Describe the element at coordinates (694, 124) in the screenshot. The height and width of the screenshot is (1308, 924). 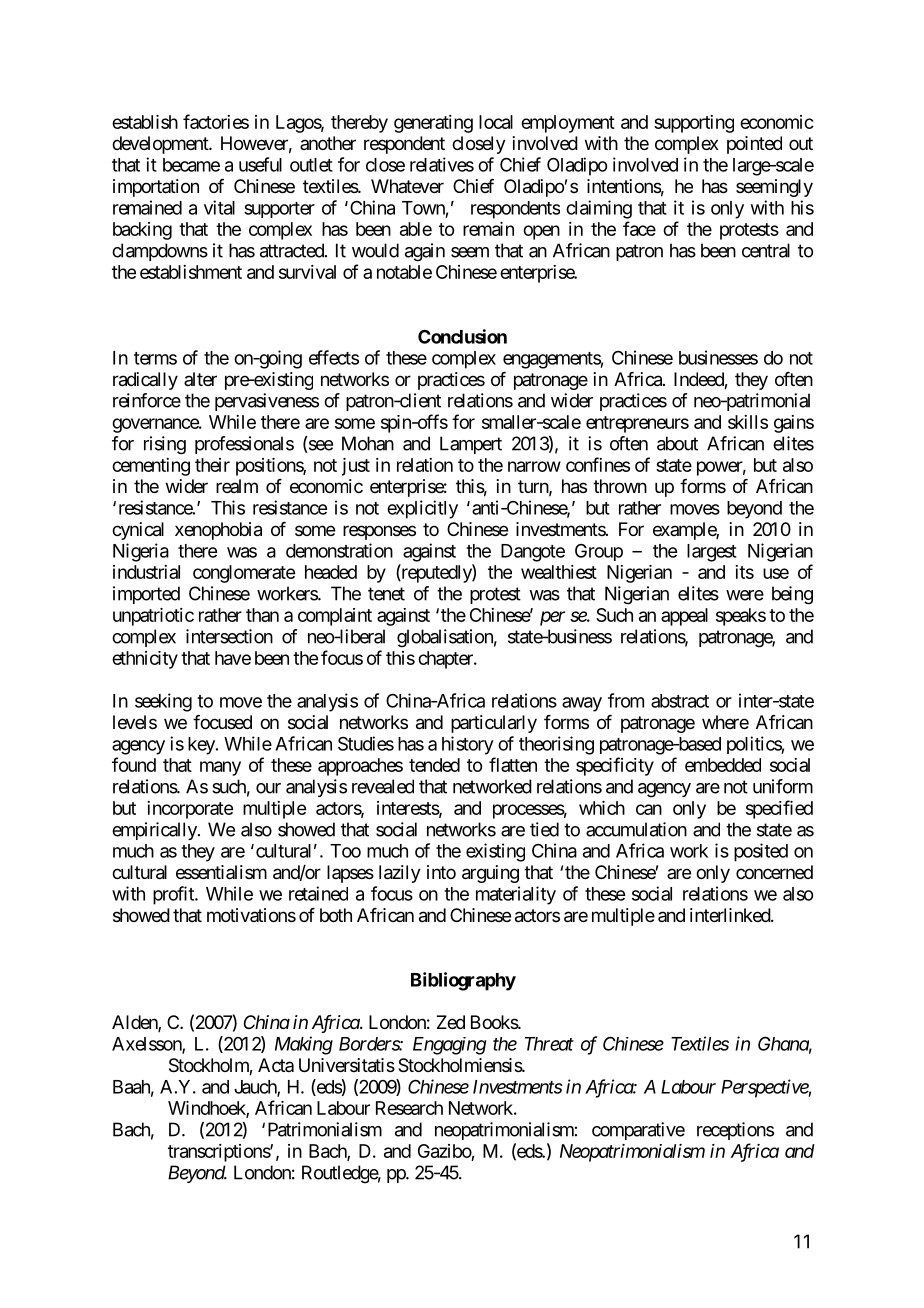
I see `supporting` at that location.
